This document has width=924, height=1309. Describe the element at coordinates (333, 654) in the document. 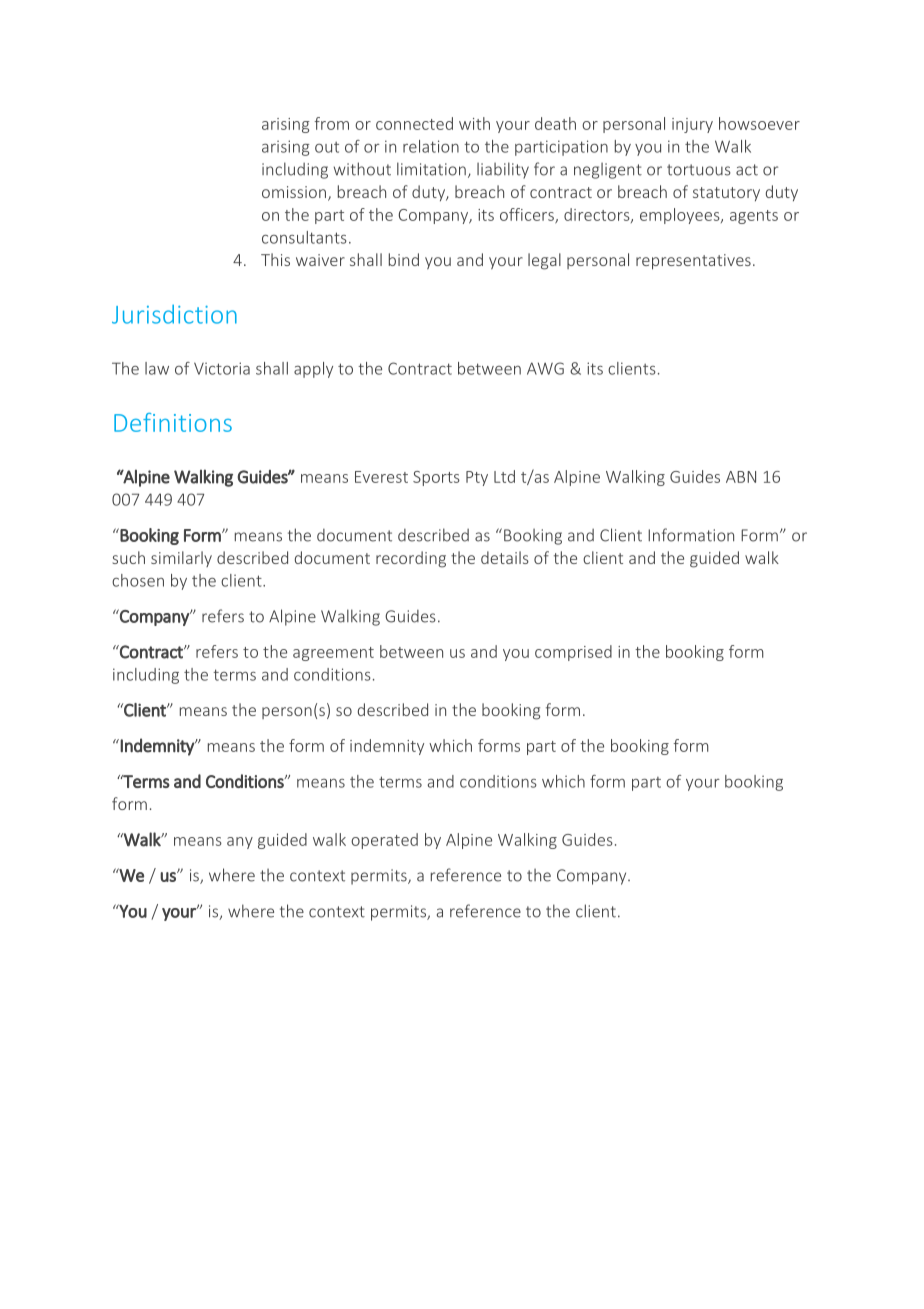

I see `agreement` at that location.
